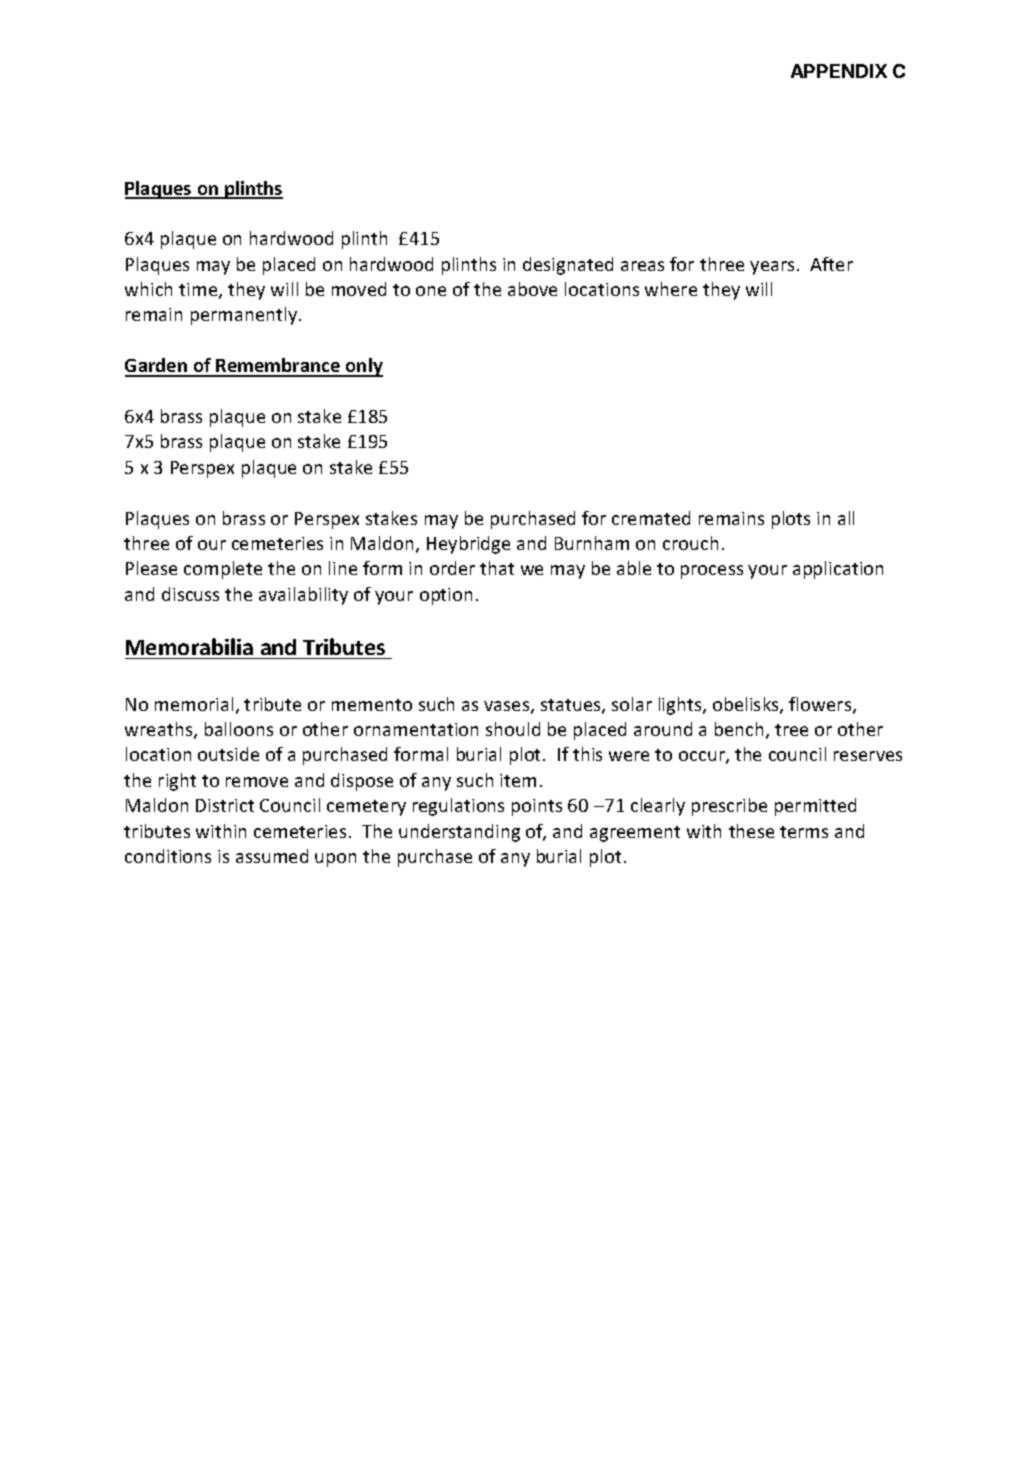 Image resolution: width=1031 pixels, height=1458 pixels. I want to click on permanently, so click(245, 316).
